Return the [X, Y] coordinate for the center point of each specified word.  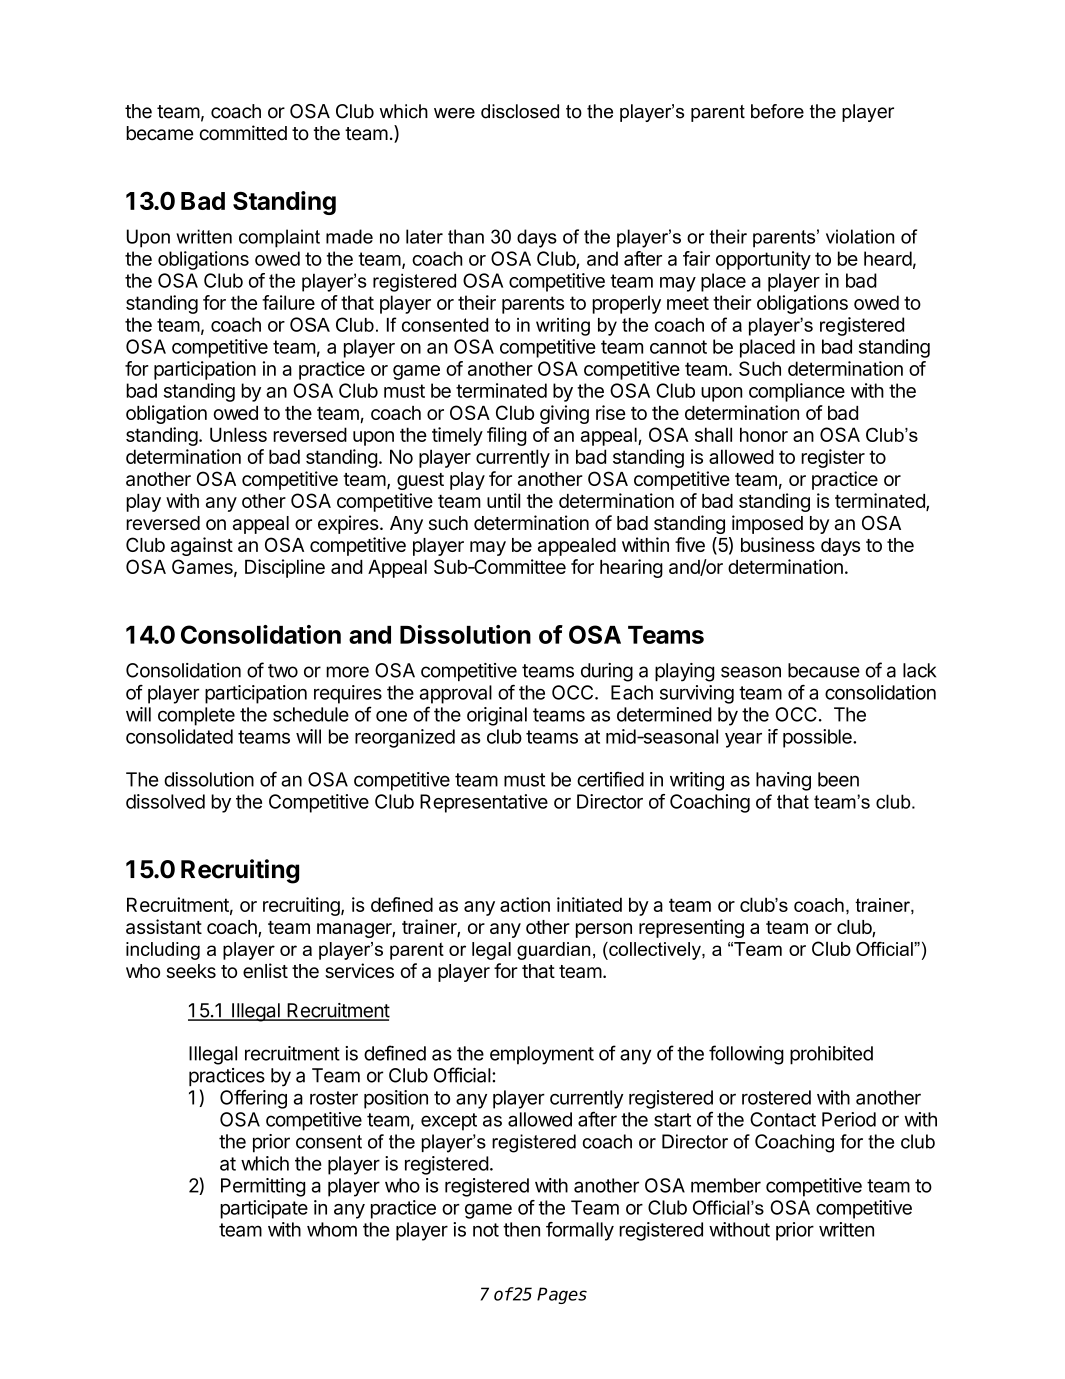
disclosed [520, 111]
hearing [631, 568]
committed [243, 133]
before [777, 111]
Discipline [285, 568]
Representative [484, 803]
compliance [797, 392]
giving [564, 414]
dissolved [165, 801]
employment [542, 1055]
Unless [238, 434]
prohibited [831, 1055]
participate [264, 1209]
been [838, 779]
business [778, 544]
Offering [253, 1099]
